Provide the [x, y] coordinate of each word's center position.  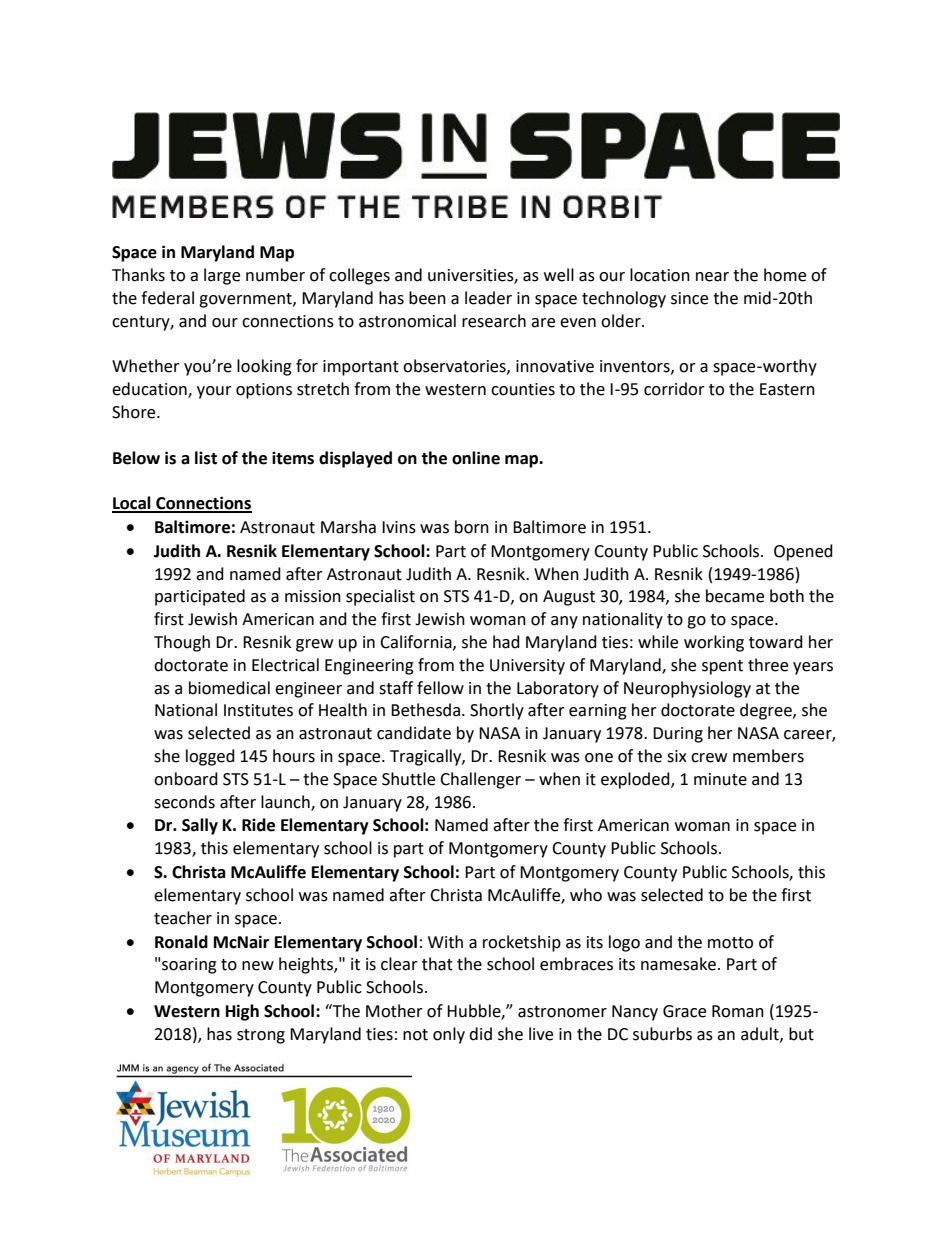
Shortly [497, 711]
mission [313, 596]
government [246, 300]
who [586, 895]
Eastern [787, 389]
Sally [200, 826]
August [569, 598]
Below [136, 458]
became [735, 596]
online [476, 458]
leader [488, 298]
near [712, 277]
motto [730, 943]
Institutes [258, 710]
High [242, 1012]
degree [767, 711]
